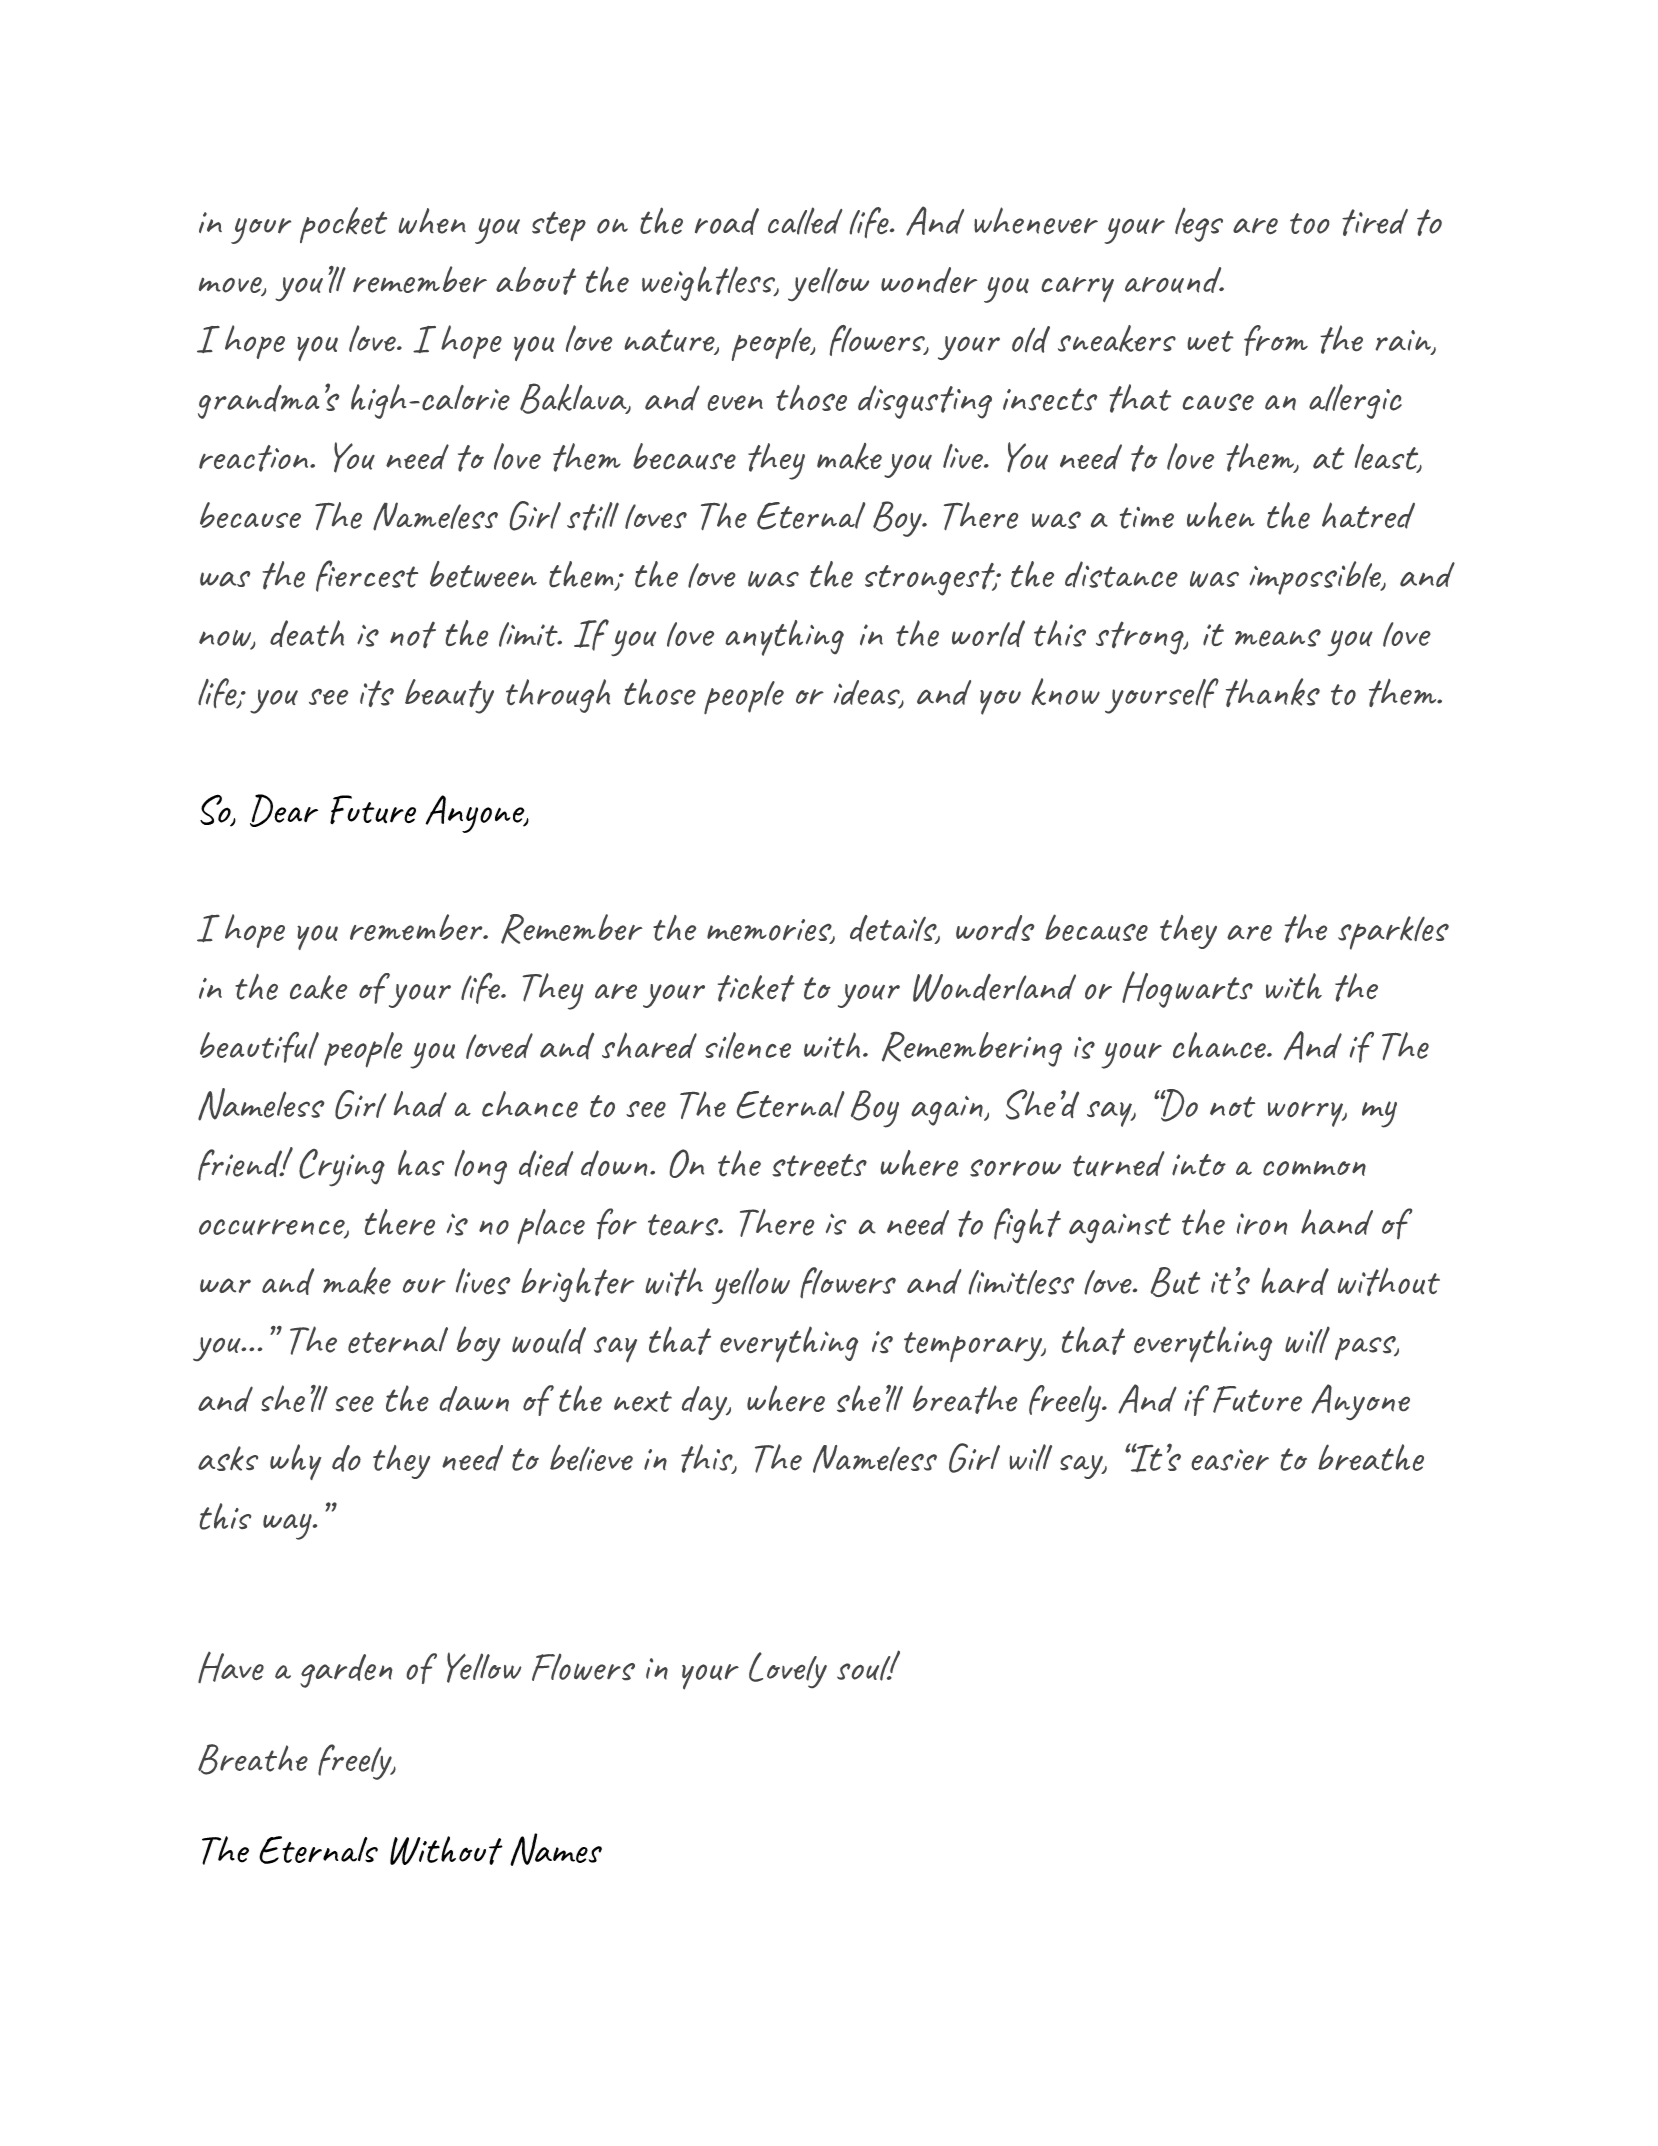 The width and height of the screenshot is (1658, 2146). I want to click on called, so click(805, 221).
